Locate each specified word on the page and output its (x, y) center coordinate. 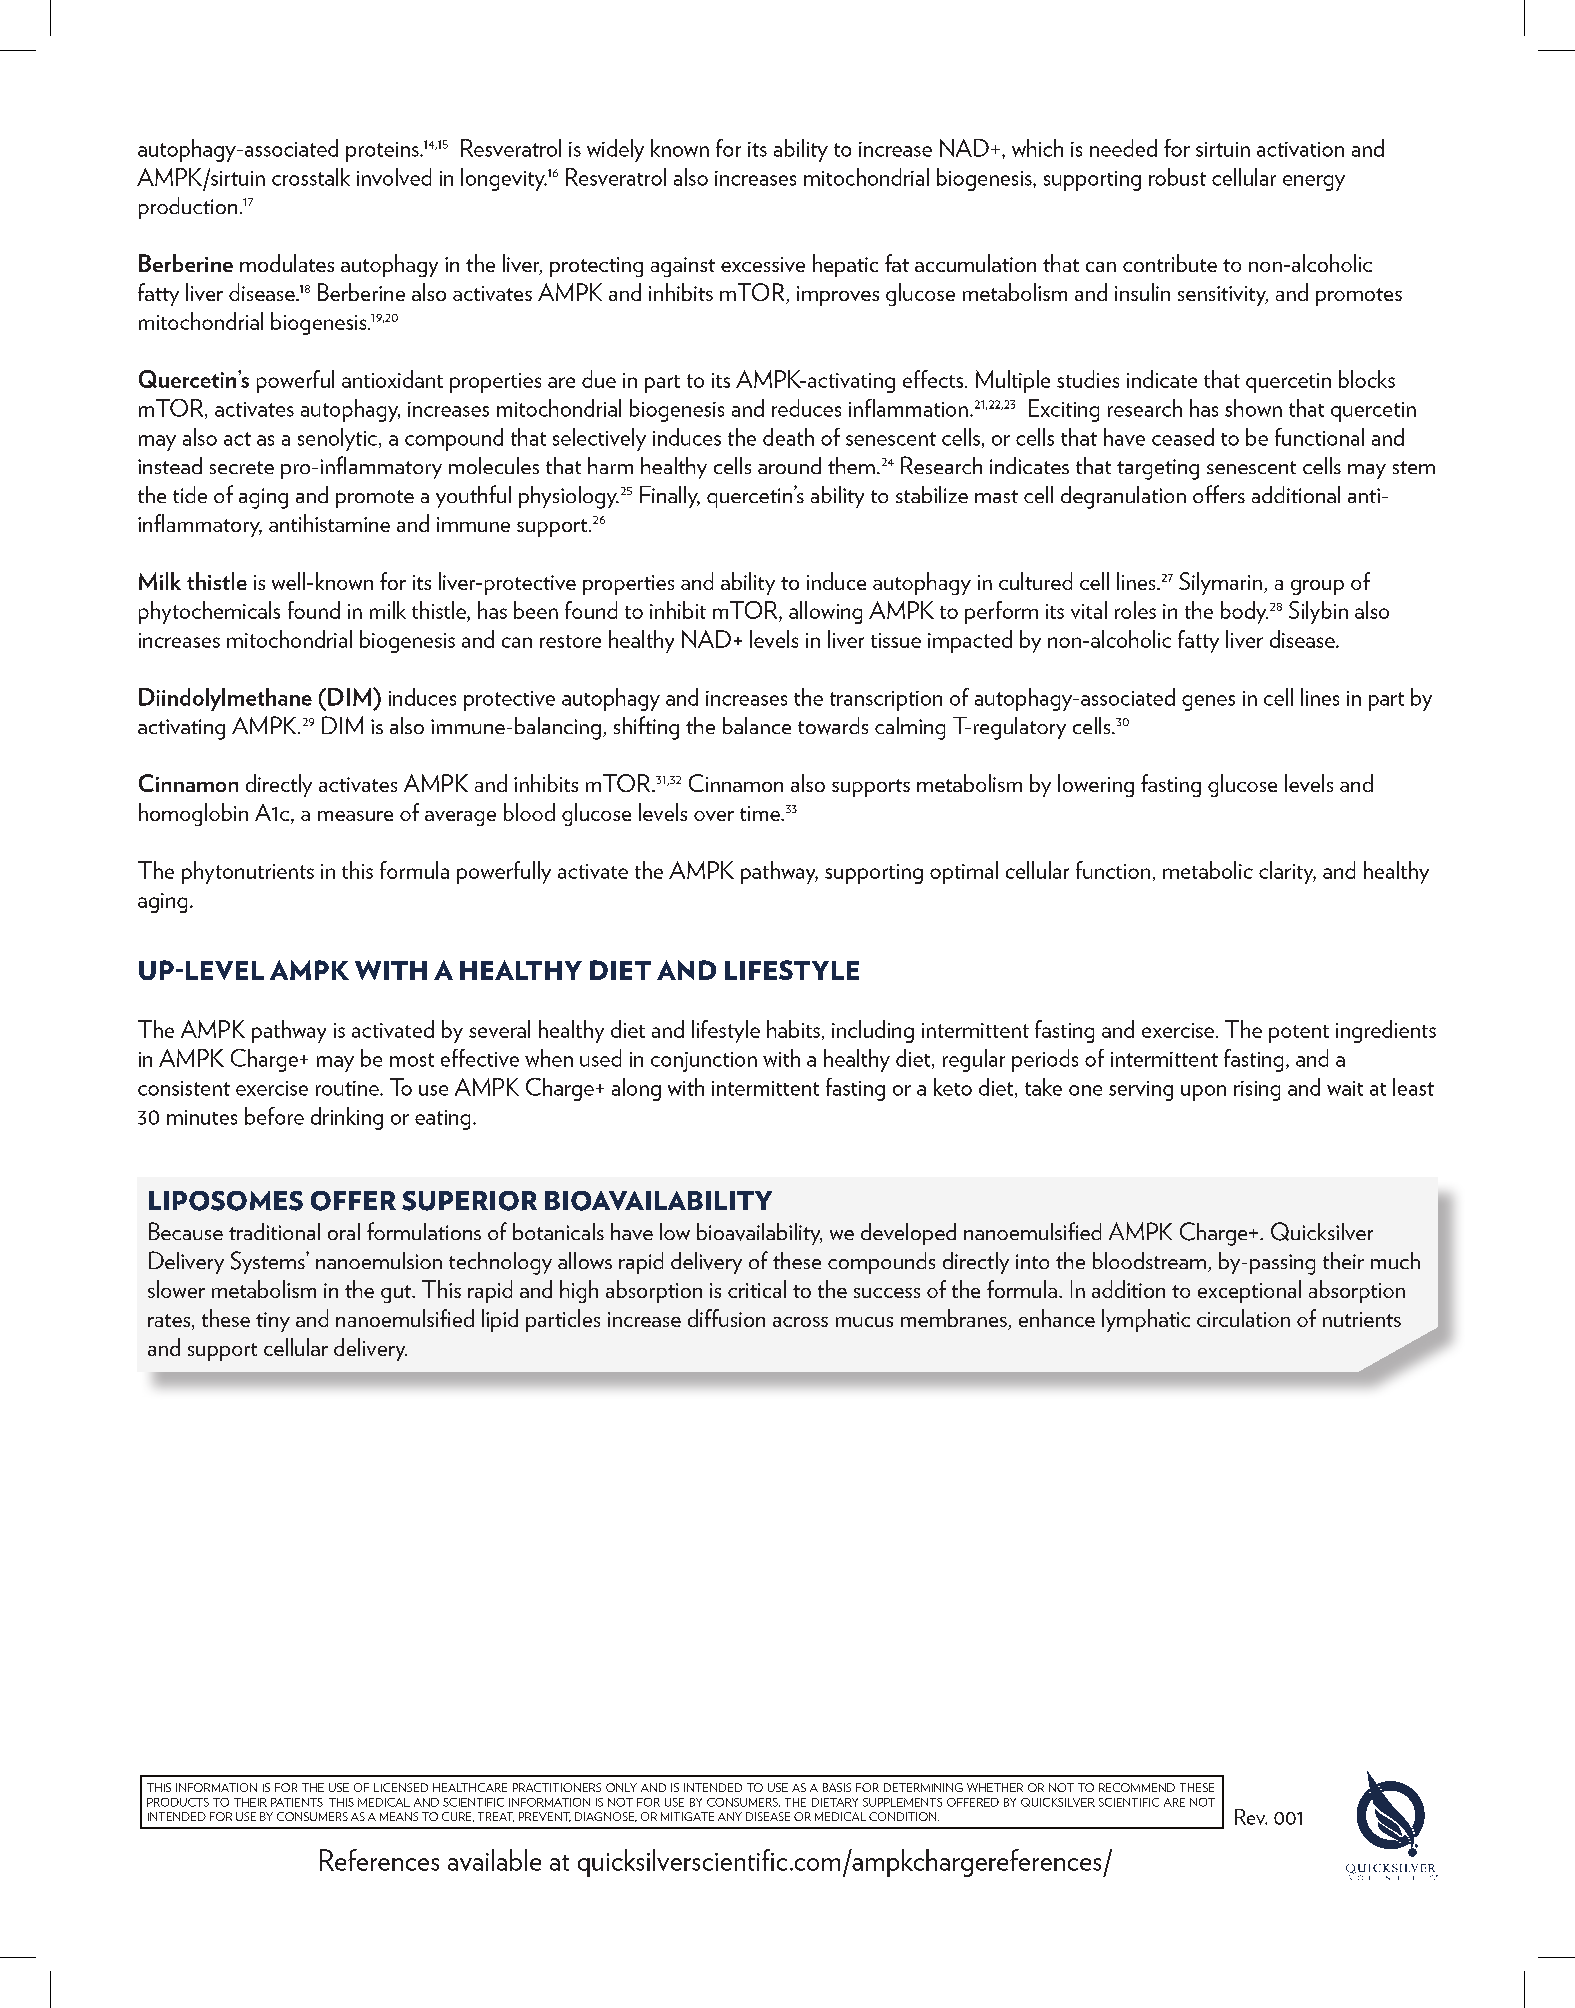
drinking (347, 1118)
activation (1300, 149)
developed (908, 1234)
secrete (242, 467)
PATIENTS (297, 1802)
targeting (1158, 469)
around (789, 465)
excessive (763, 264)
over (714, 816)
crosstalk (311, 177)
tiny (273, 1322)
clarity (1287, 872)
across (800, 1322)
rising (1257, 1091)
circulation (1243, 1318)
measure (355, 816)
